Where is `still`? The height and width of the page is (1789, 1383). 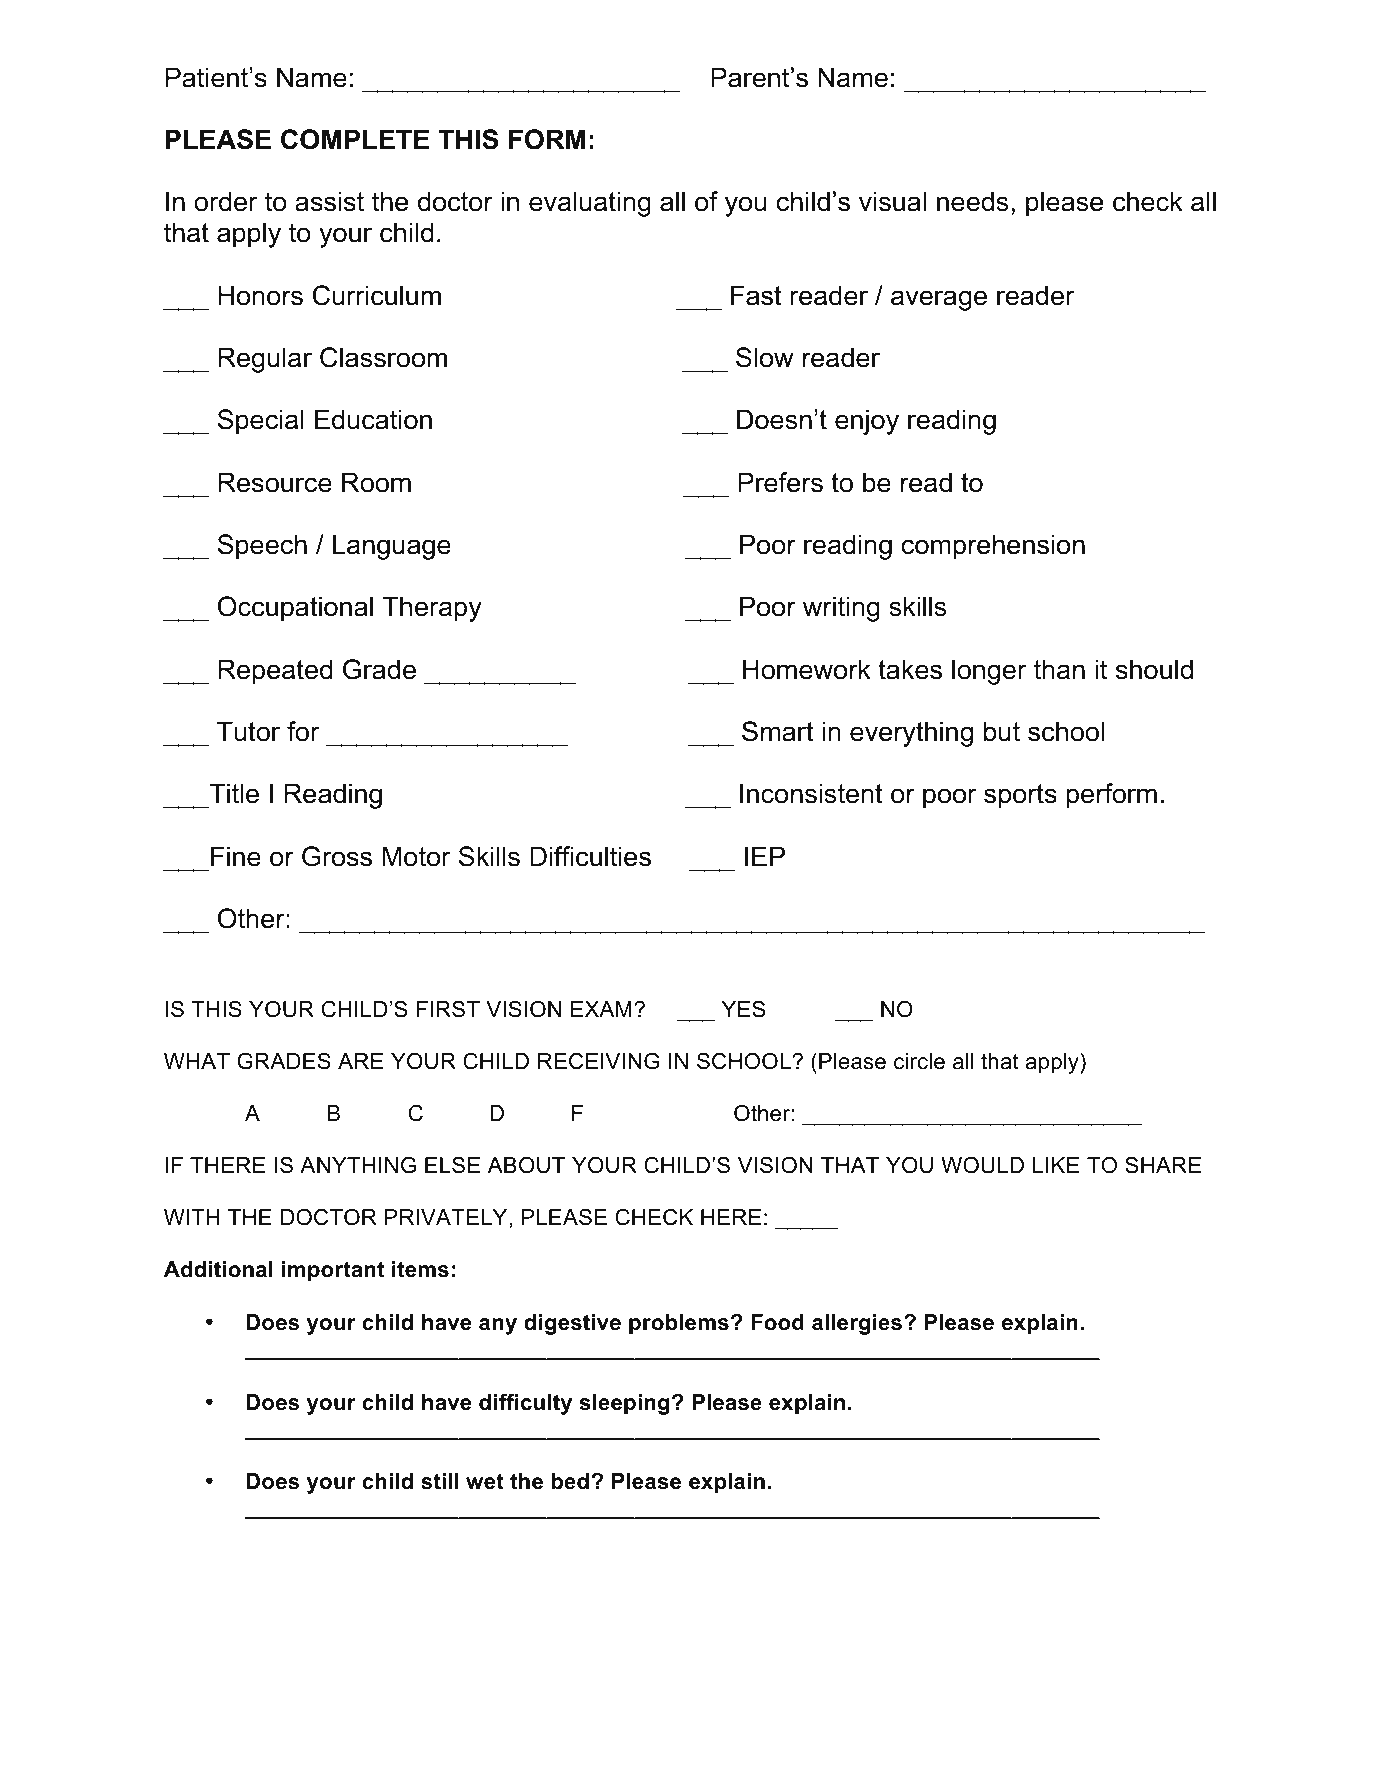 still is located at coordinates (439, 1481).
